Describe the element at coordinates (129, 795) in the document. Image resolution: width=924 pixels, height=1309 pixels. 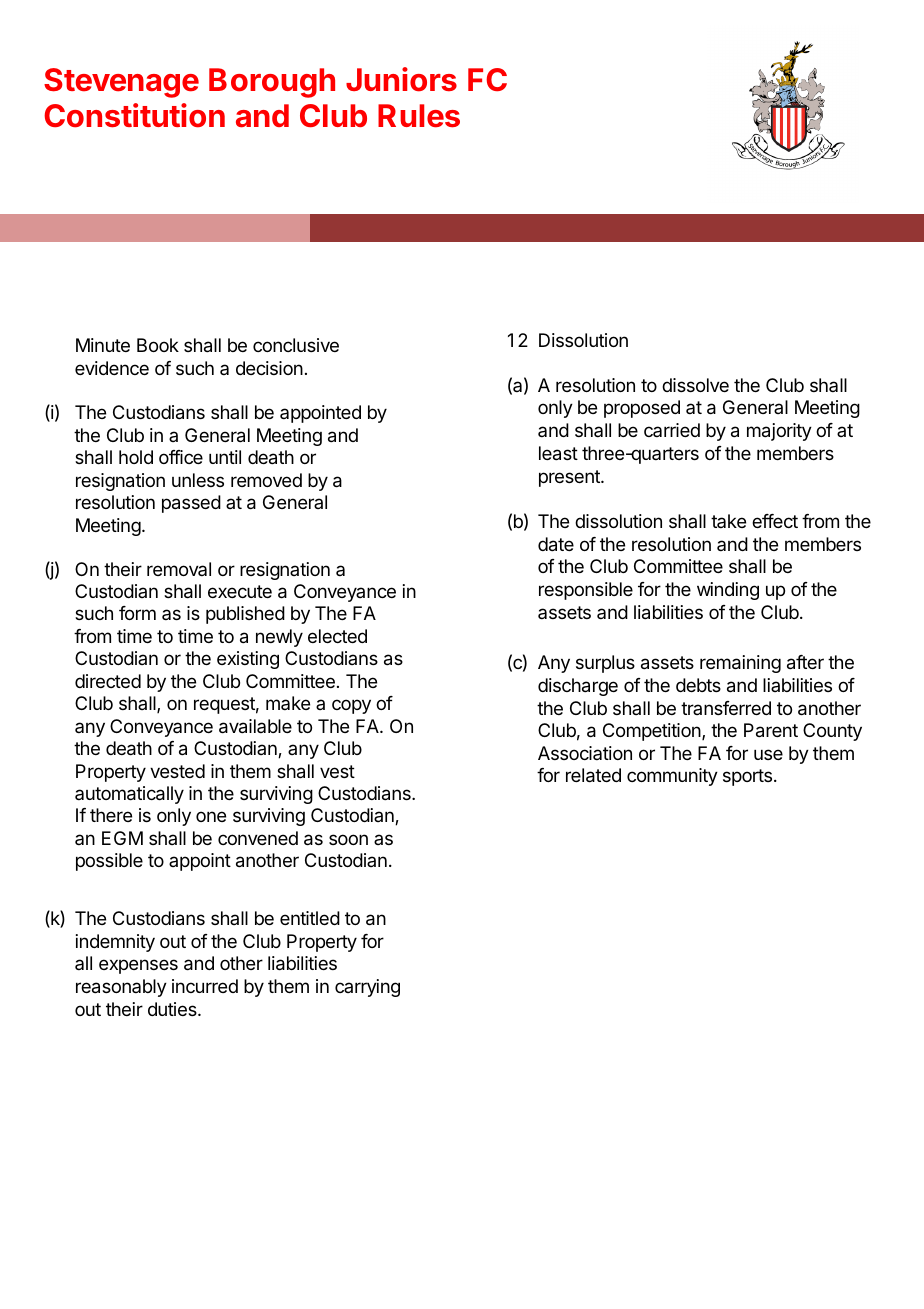
I see `automatically` at that location.
